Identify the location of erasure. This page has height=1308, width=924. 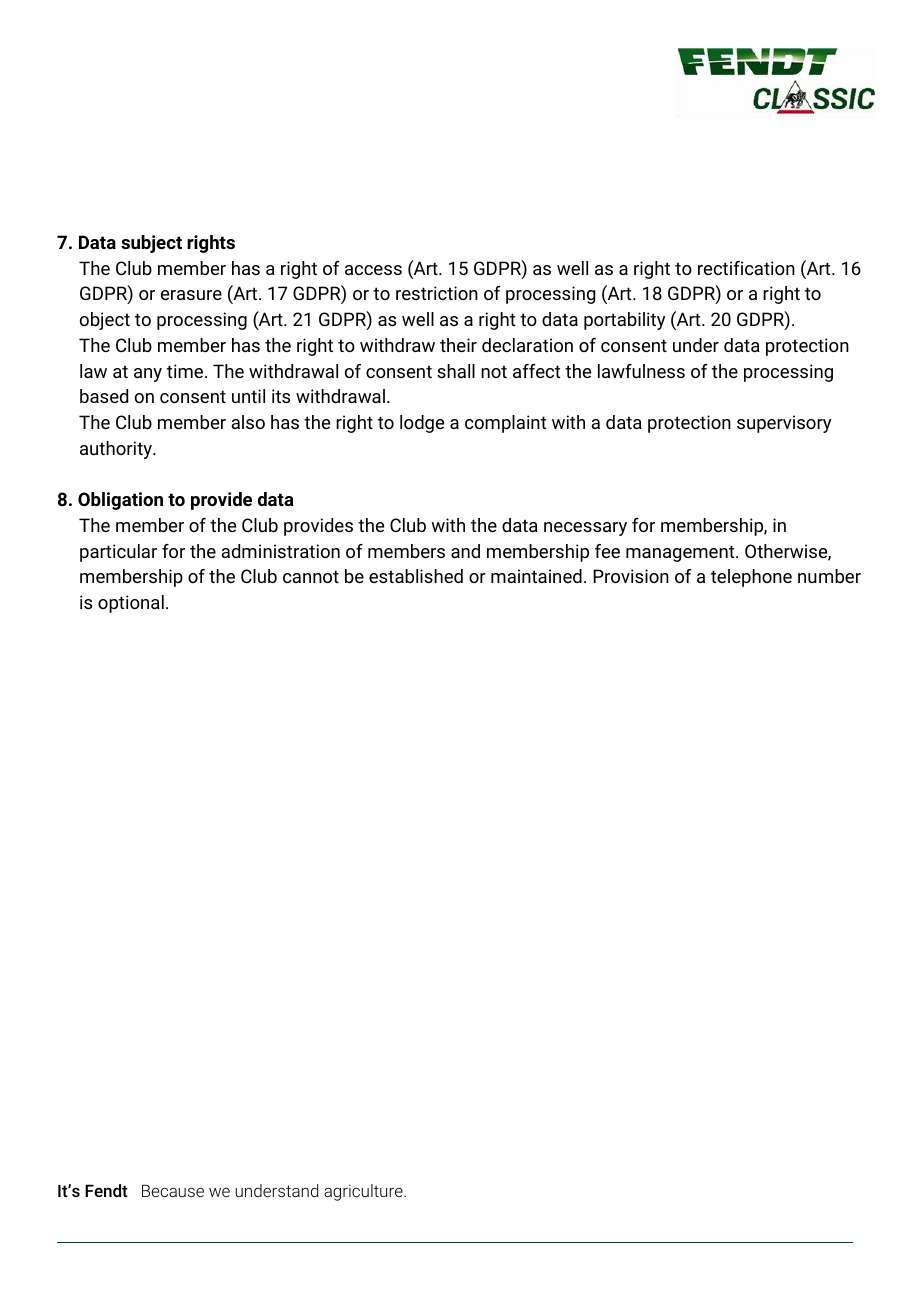
(191, 295).
